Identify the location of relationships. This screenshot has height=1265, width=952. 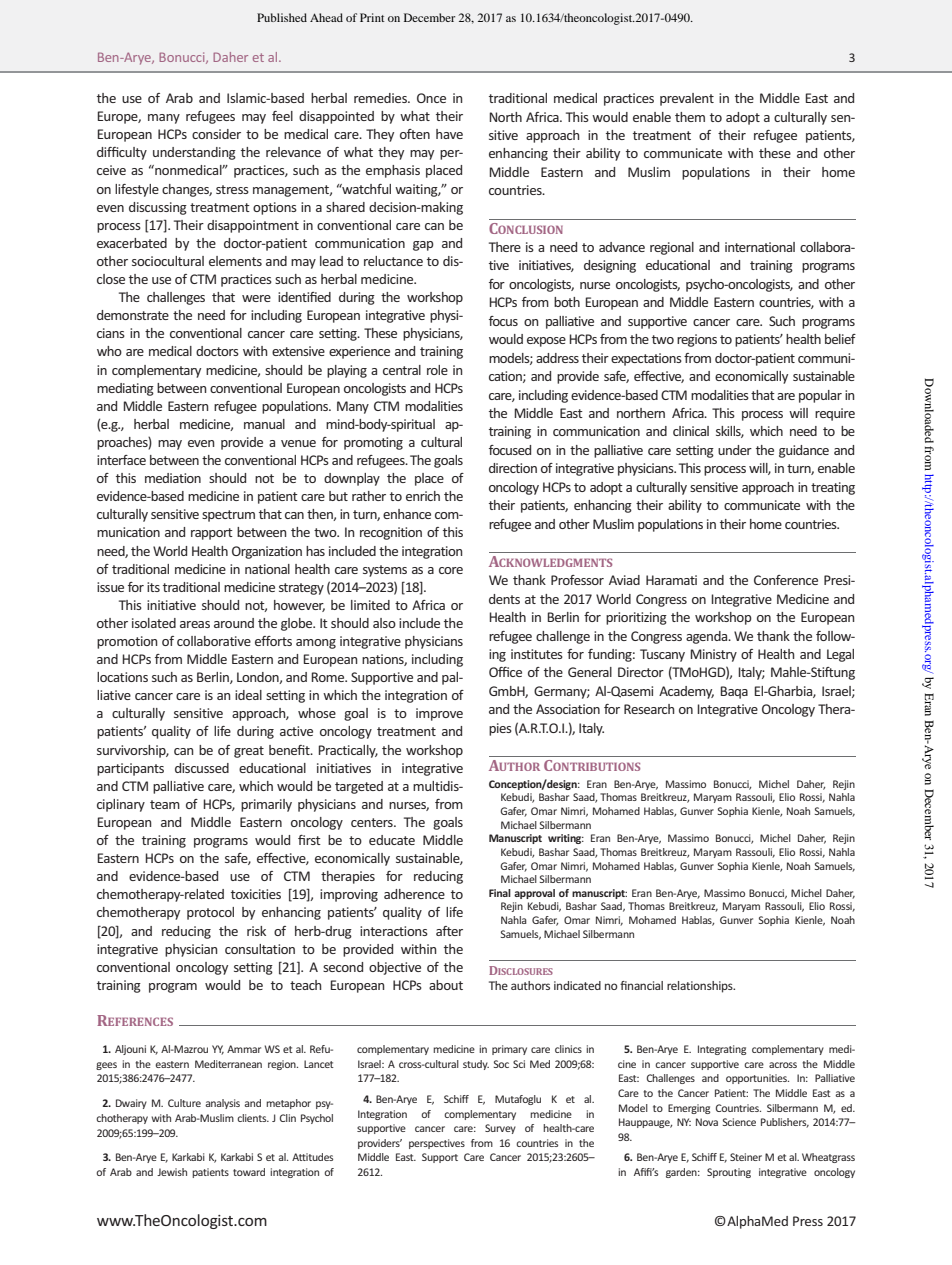
(701, 987).
